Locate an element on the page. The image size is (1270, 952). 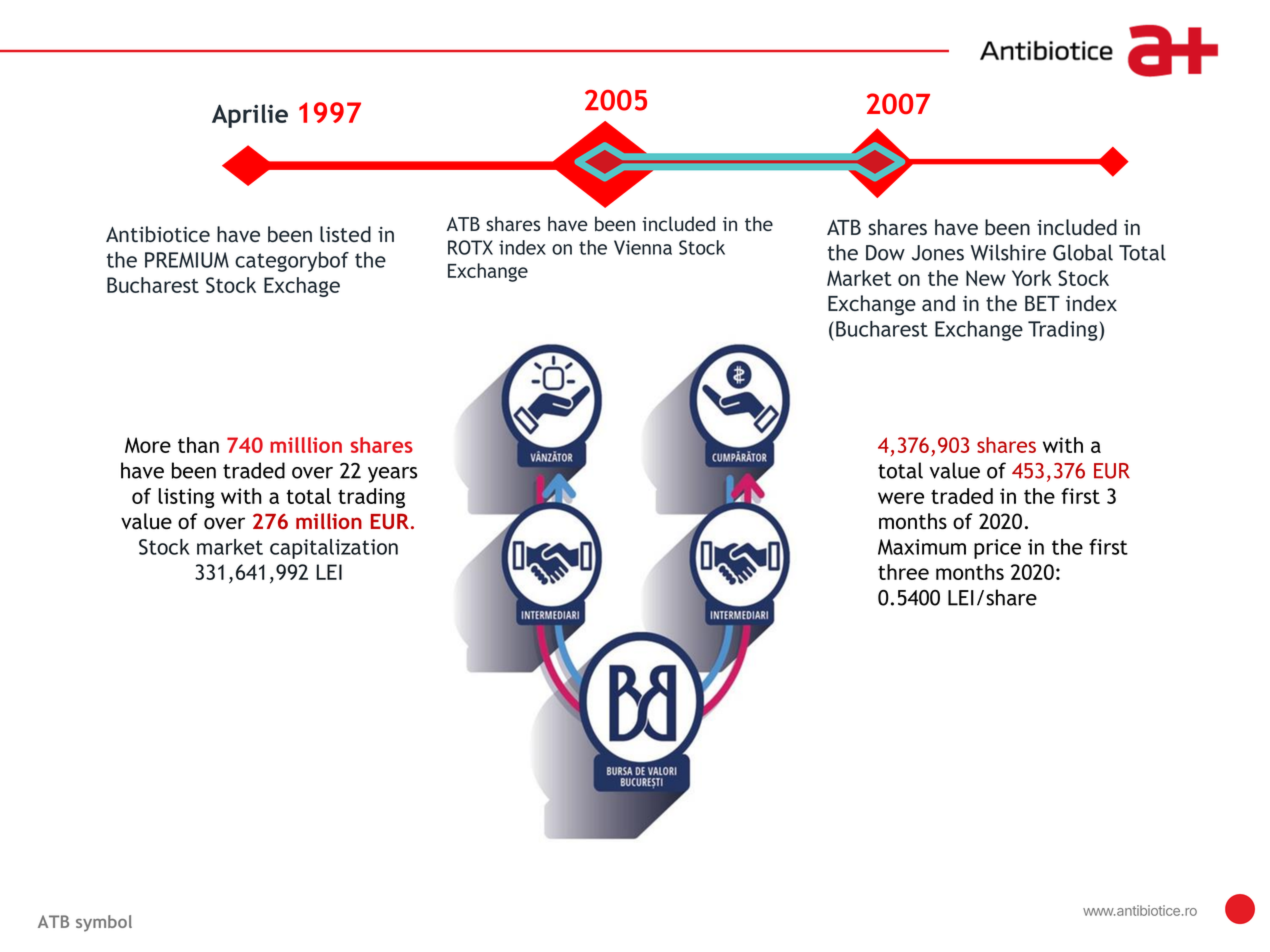
PREMIUM is located at coordinates (187, 260).
